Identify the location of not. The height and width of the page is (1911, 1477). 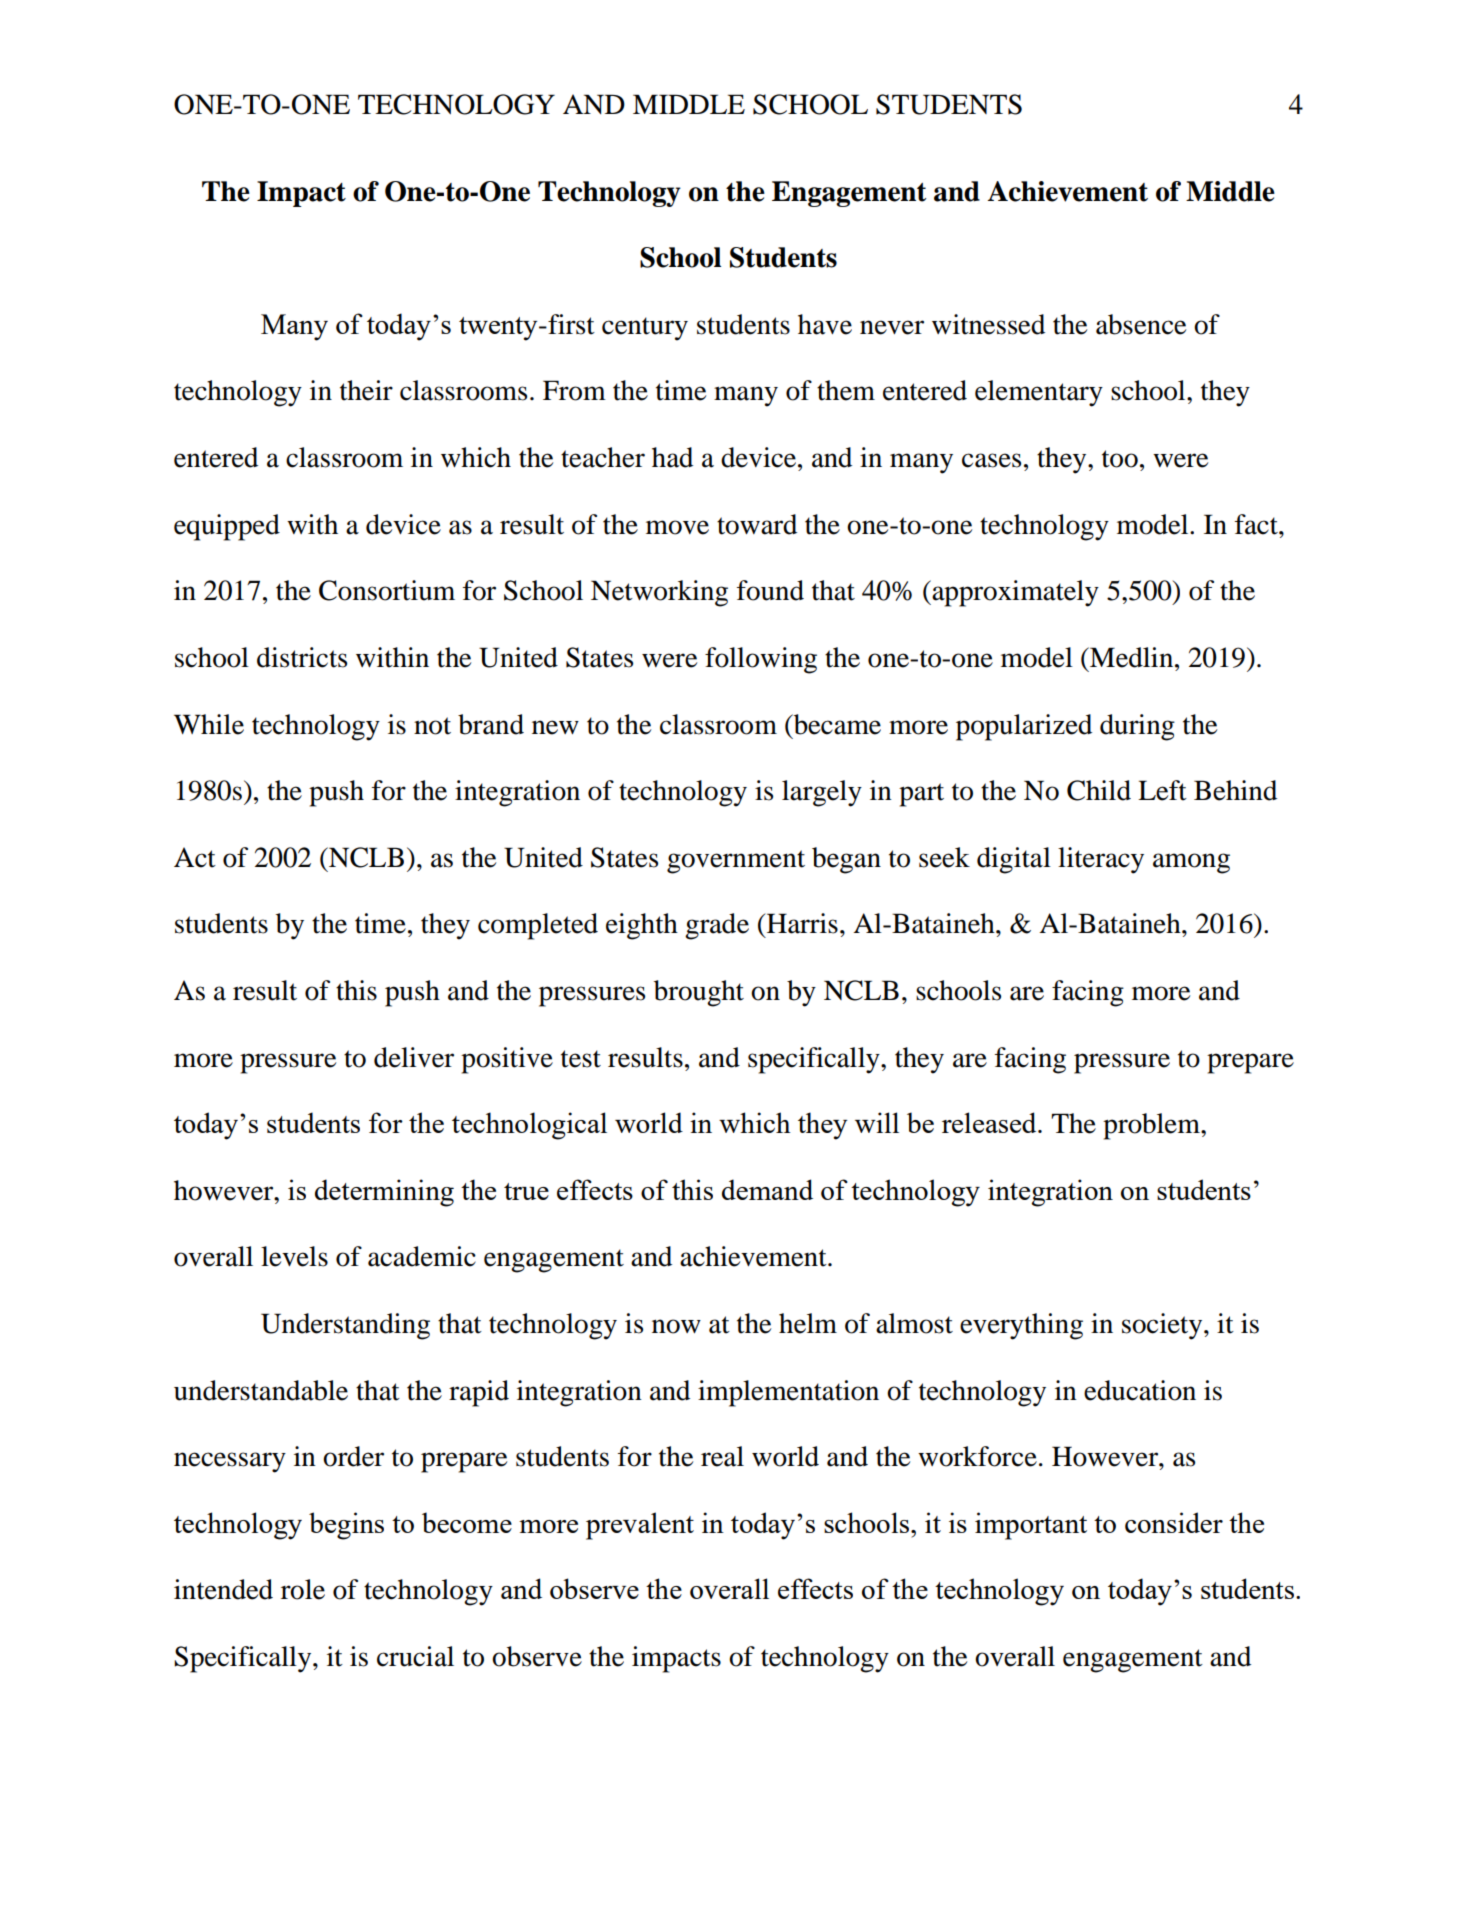
(432, 726).
